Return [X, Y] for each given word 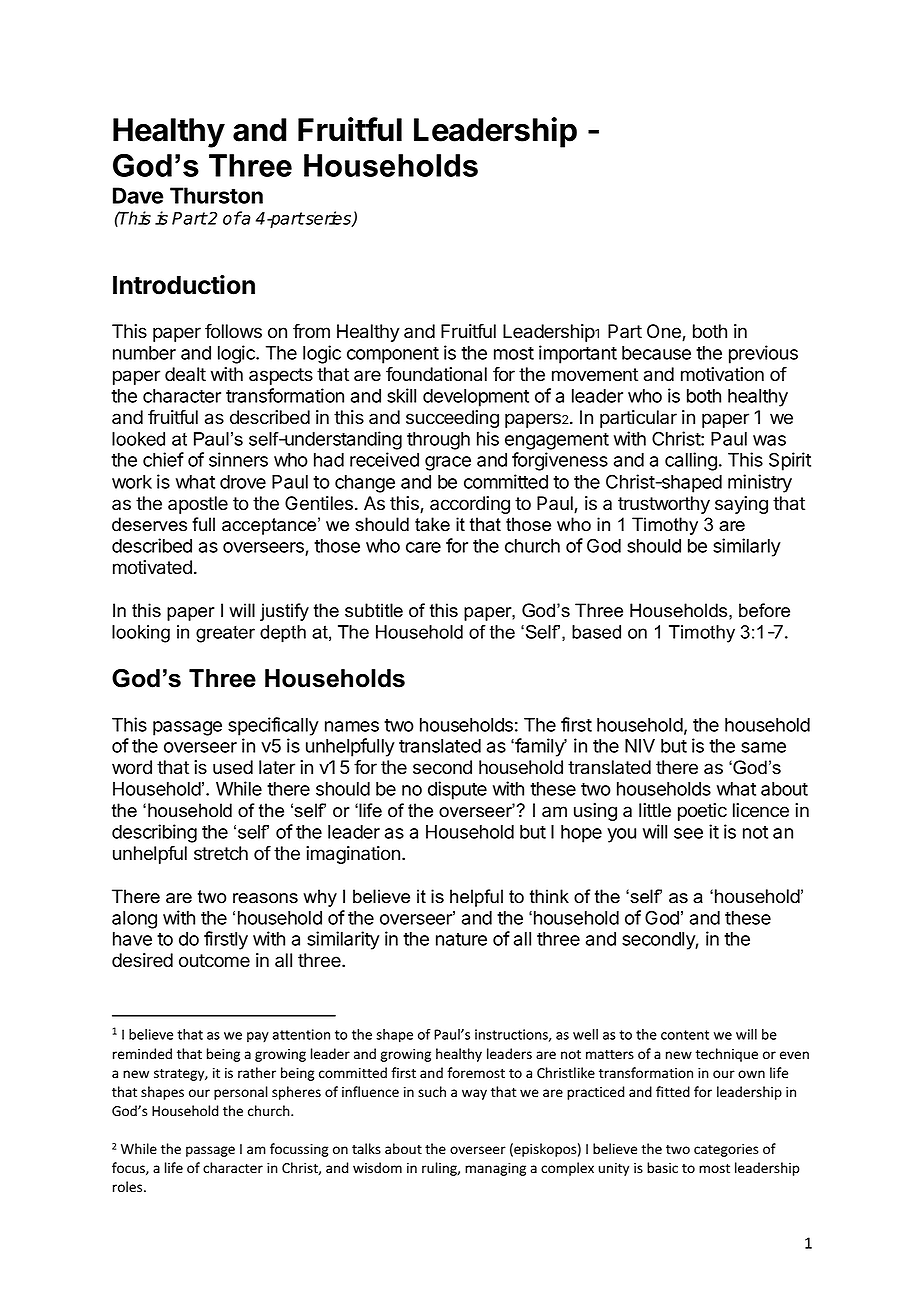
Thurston [216, 195]
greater [225, 634]
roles [129, 1187]
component [393, 355]
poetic [702, 812]
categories [726, 1150]
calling [691, 461]
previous [763, 354]
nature [461, 939]
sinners [238, 459]
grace [448, 463]
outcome [214, 961]
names [352, 726]
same [763, 747]
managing [495, 1169]
